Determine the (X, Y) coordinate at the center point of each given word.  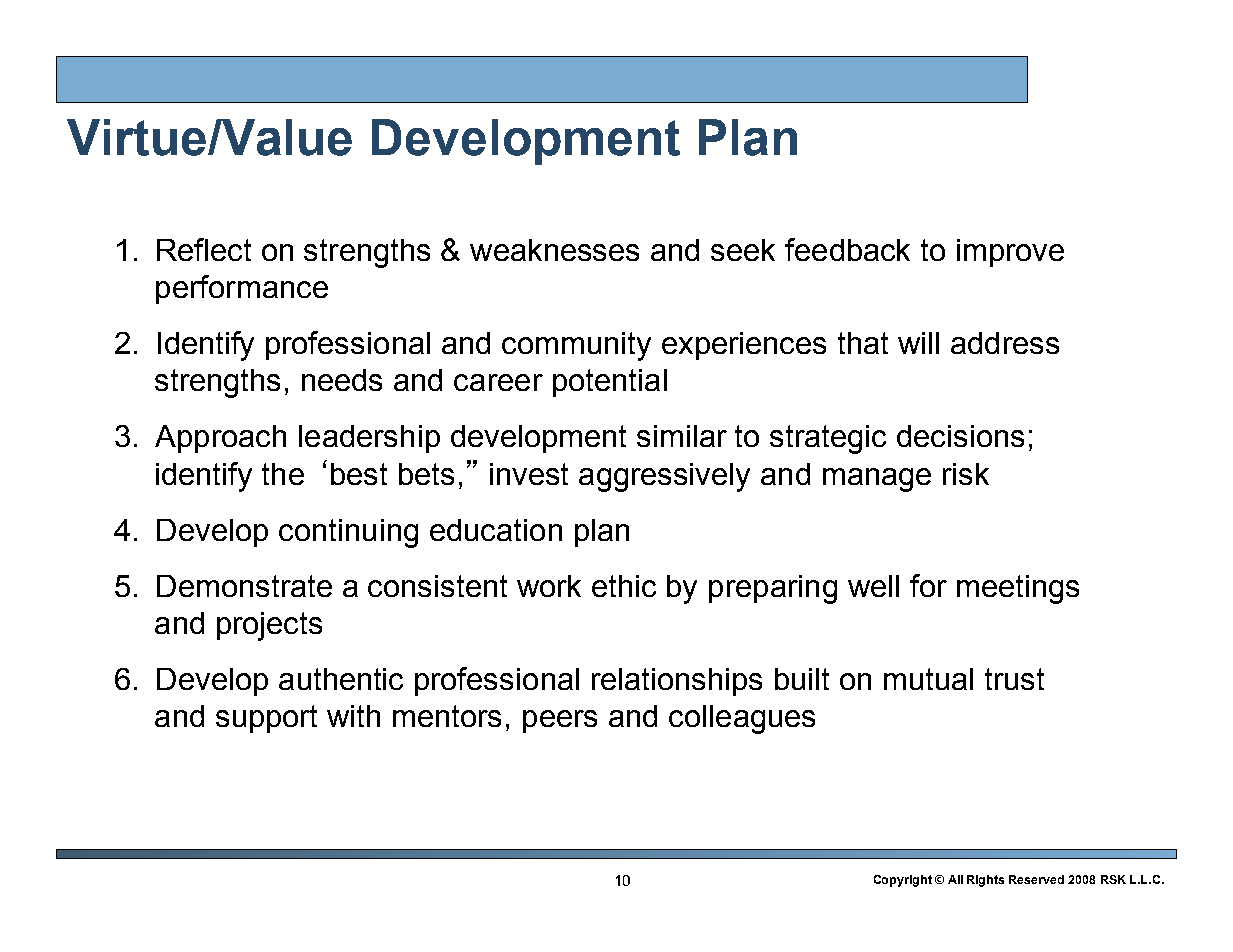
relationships (677, 682)
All (955, 879)
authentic (341, 679)
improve (1010, 253)
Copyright (903, 881)
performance (242, 289)
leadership (369, 439)
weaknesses (554, 250)
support (266, 719)
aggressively (664, 477)
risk (966, 474)
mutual (928, 679)
